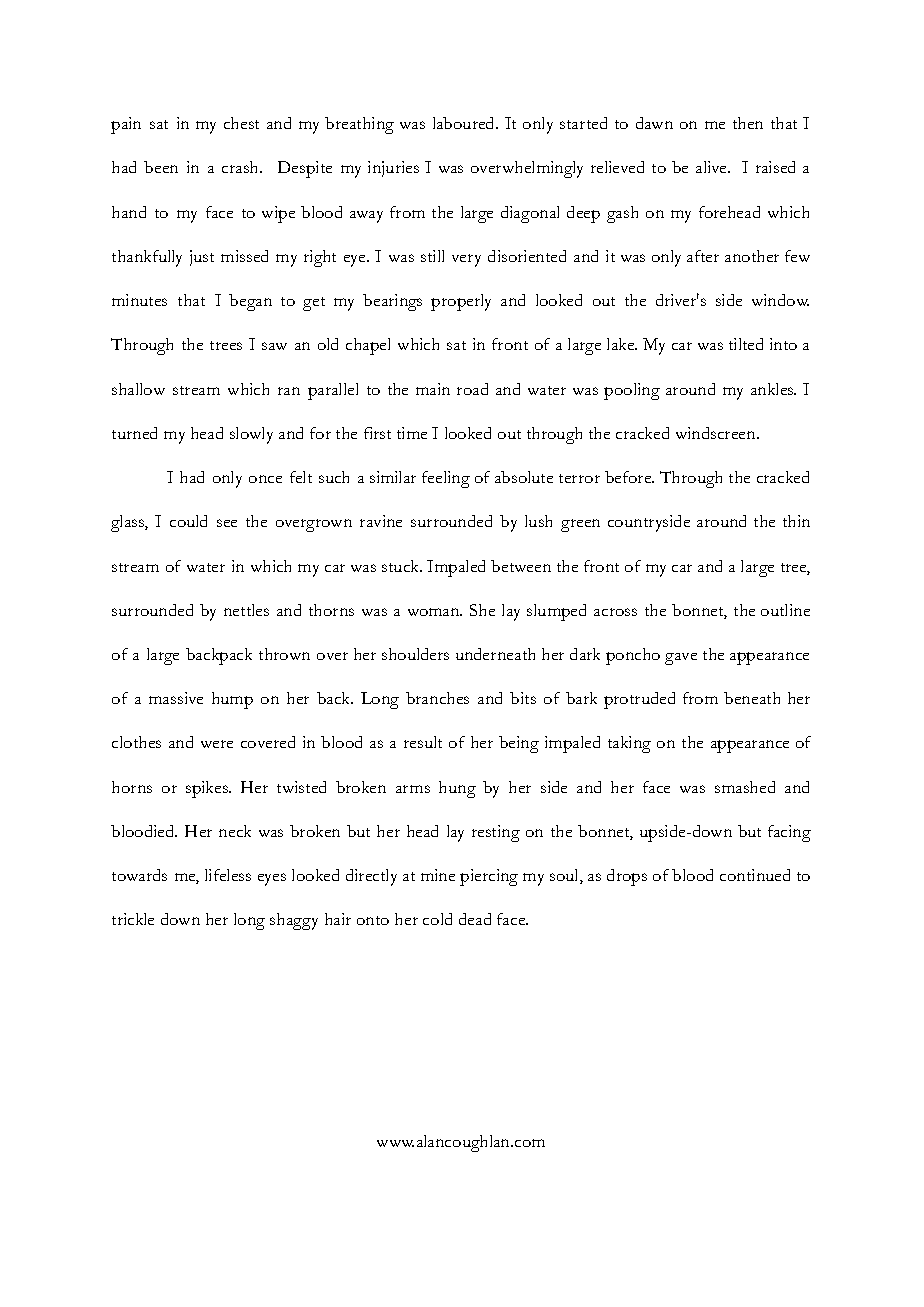 The image size is (924, 1307). I want to click on shallow, so click(138, 389).
